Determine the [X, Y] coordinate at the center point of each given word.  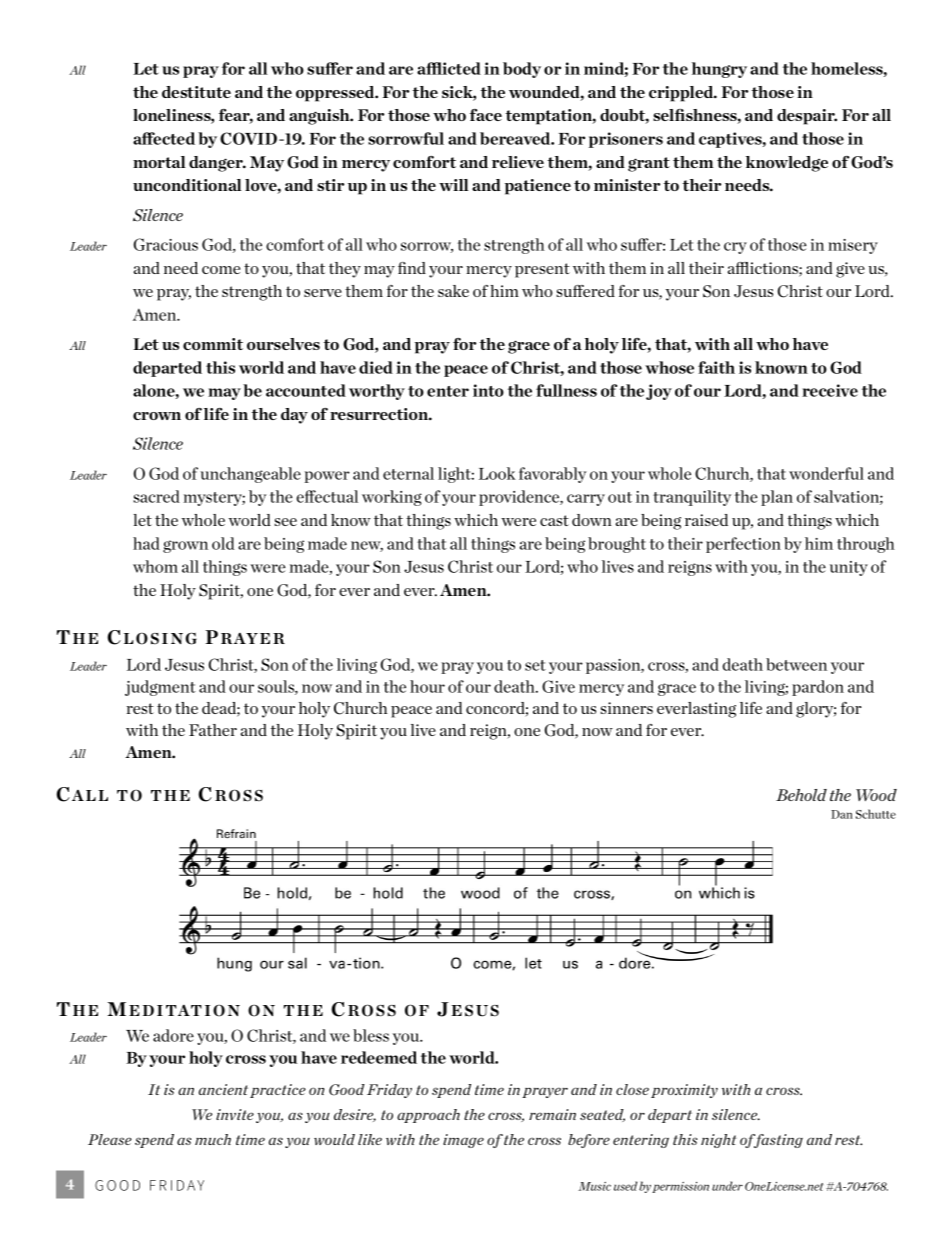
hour [427, 686]
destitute [196, 92]
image [463, 1141]
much [213, 1139]
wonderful [826, 473]
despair [807, 117]
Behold [801, 795]
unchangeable [250, 475]
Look [497, 473]
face [486, 115]
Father [213, 730]
